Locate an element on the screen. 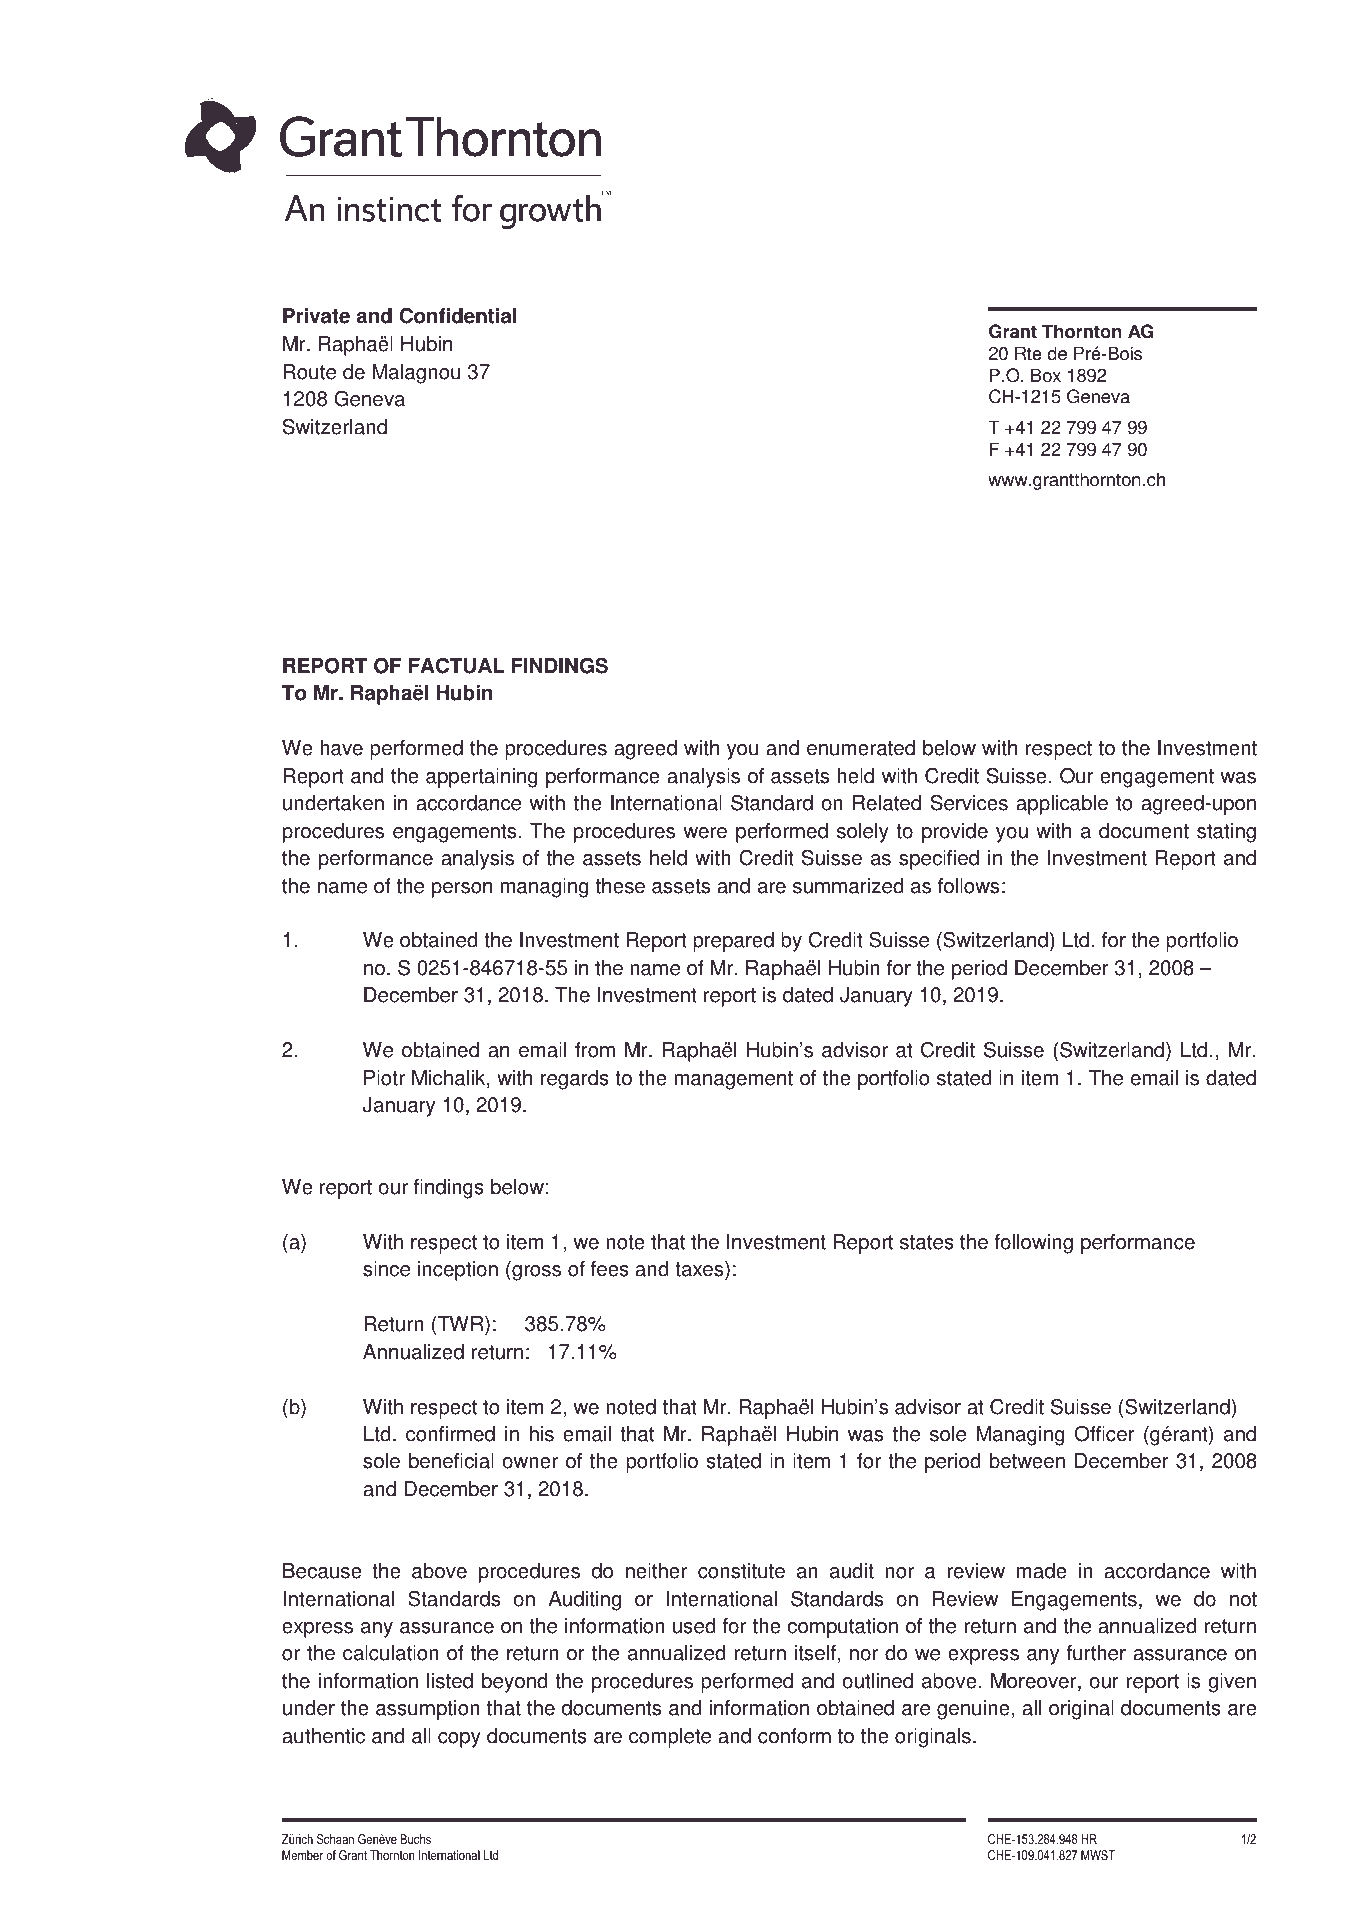  fees is located at coordinates (610, 1269).
